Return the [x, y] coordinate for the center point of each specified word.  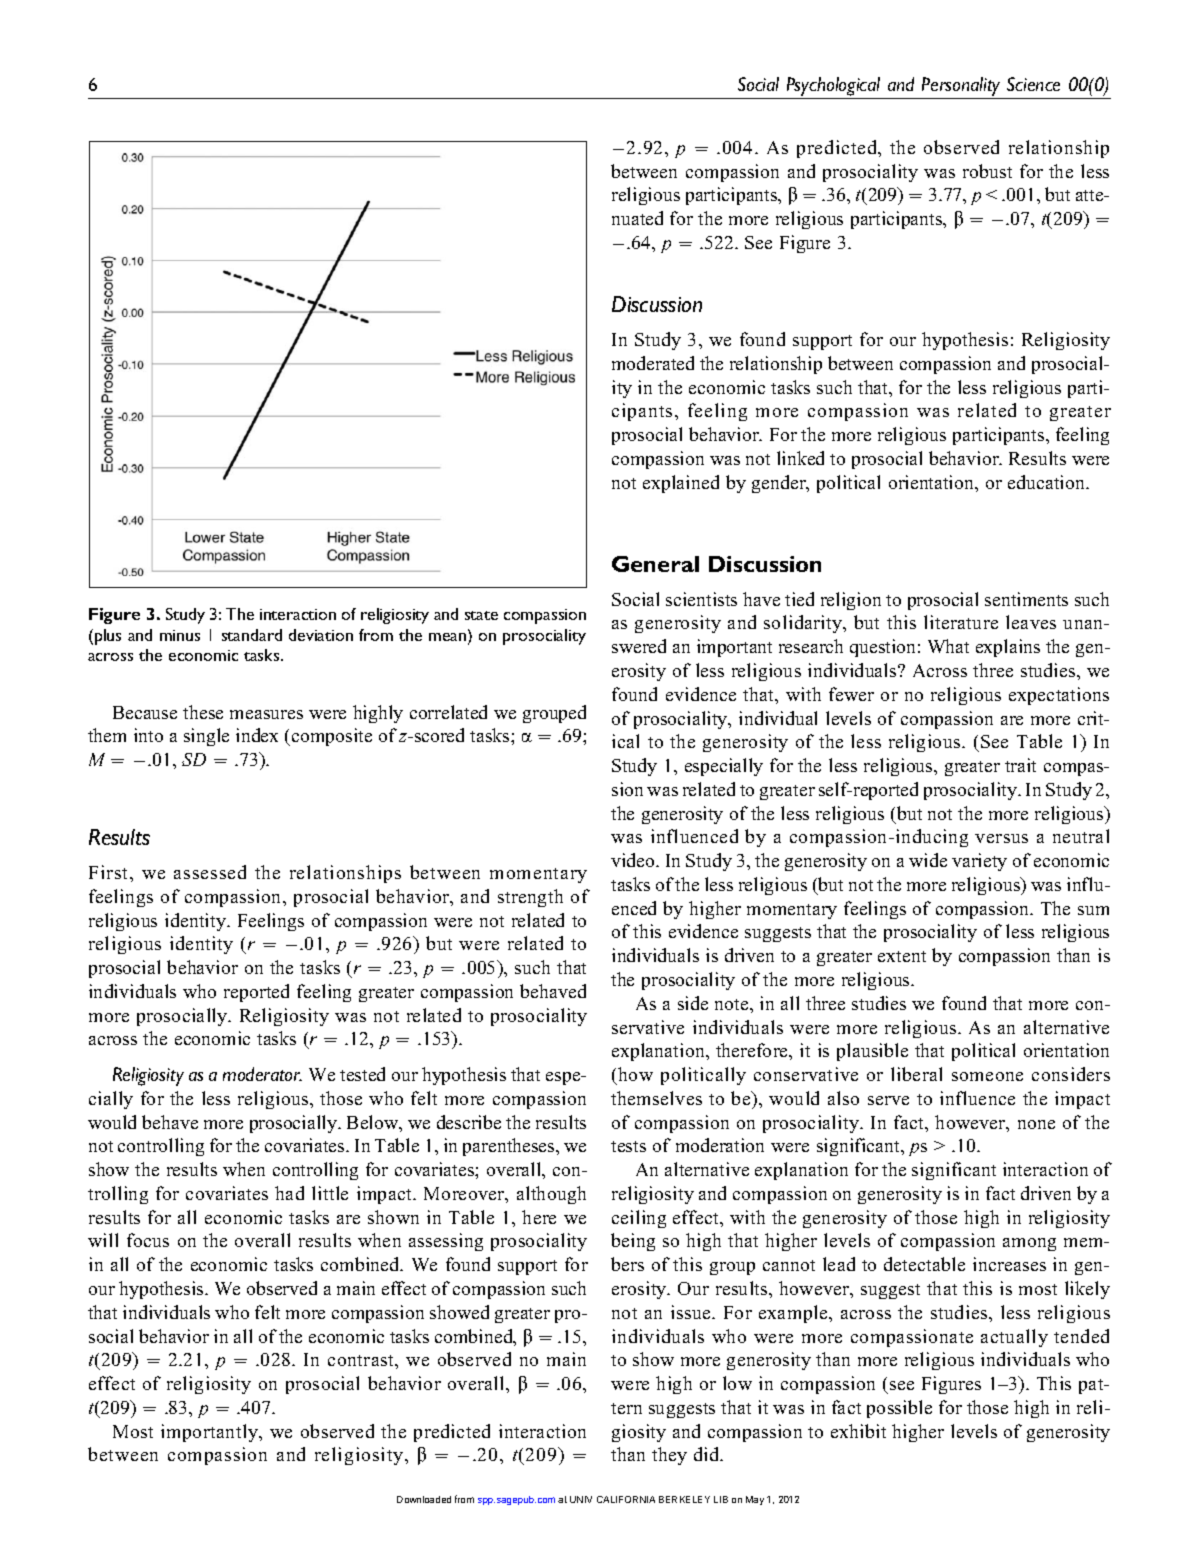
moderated [653, 363]
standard [252, 635]
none [1036, 1124]
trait [1020, 765]
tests [628, 1146]
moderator [262, 1074]
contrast [362, 1360]
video [634, 860]
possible [899, 1409]
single [206, 737]
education [1047, 482]
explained [681, 484]
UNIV [581, 1499]
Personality [961, 86]
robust [987, 171]
